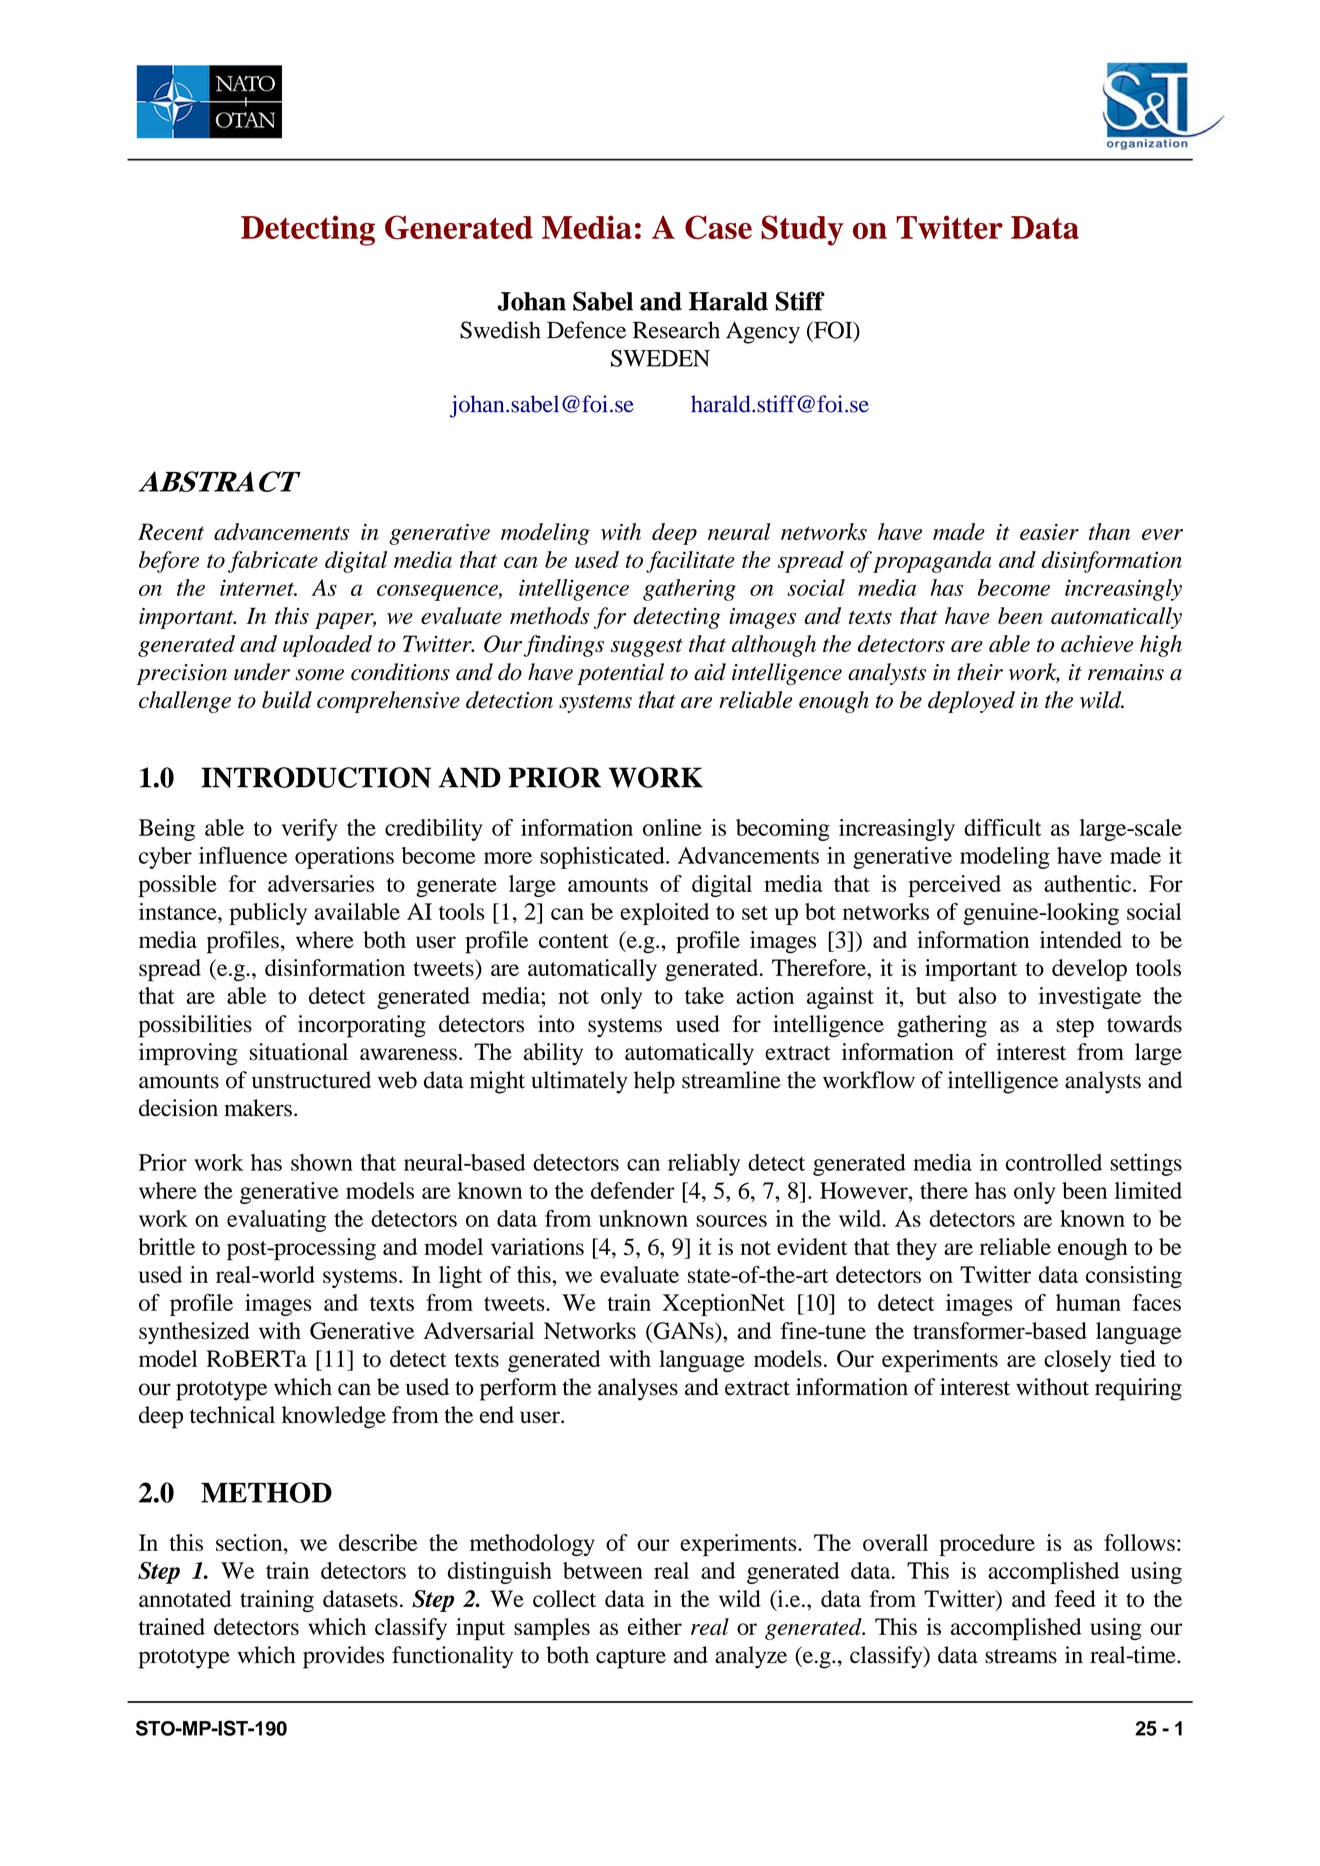  Describe the element at coordinates (664, 914) in the screenshot. I see `exploited` at that location.
